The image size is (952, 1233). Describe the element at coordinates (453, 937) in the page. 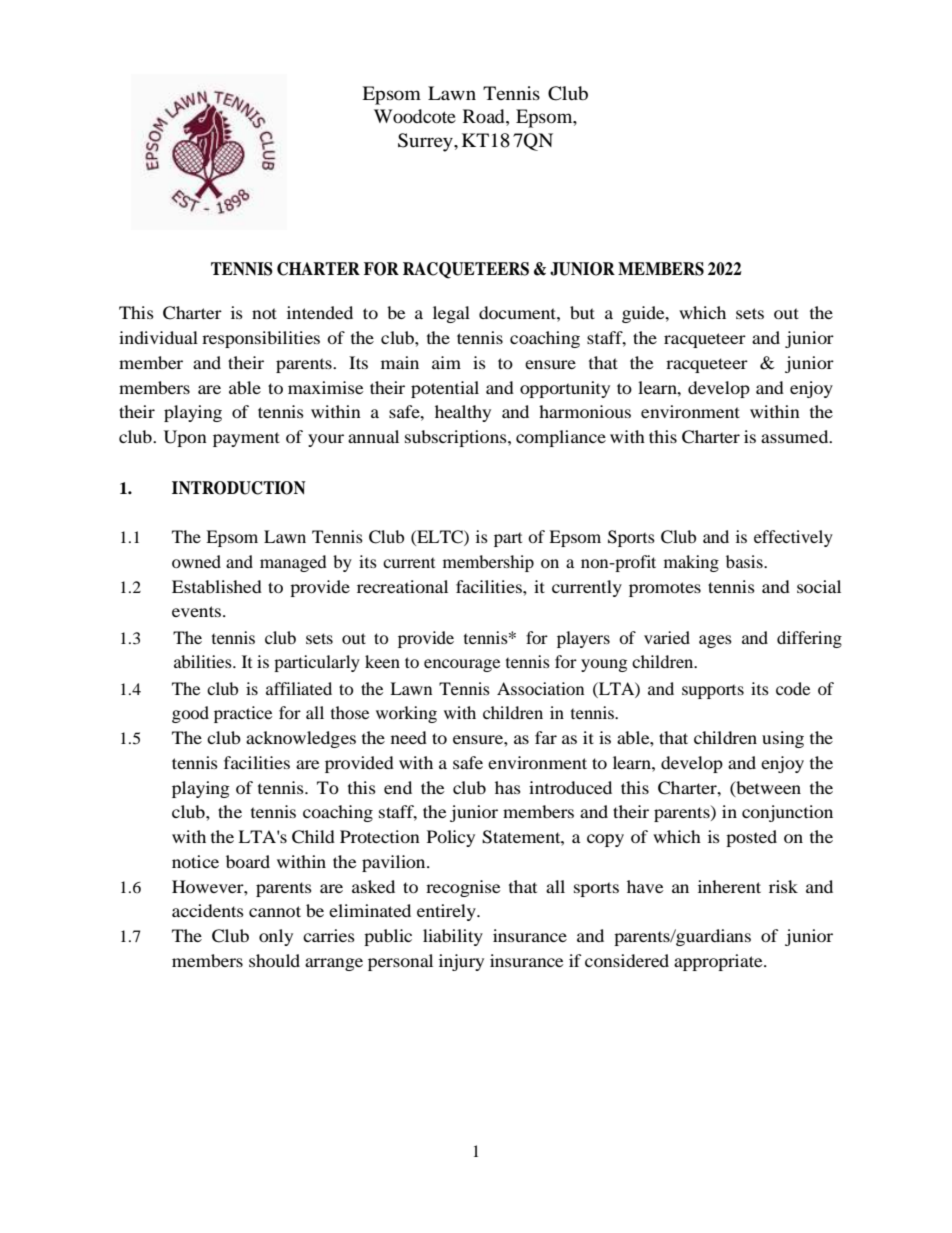

I see `liability` at that location.
